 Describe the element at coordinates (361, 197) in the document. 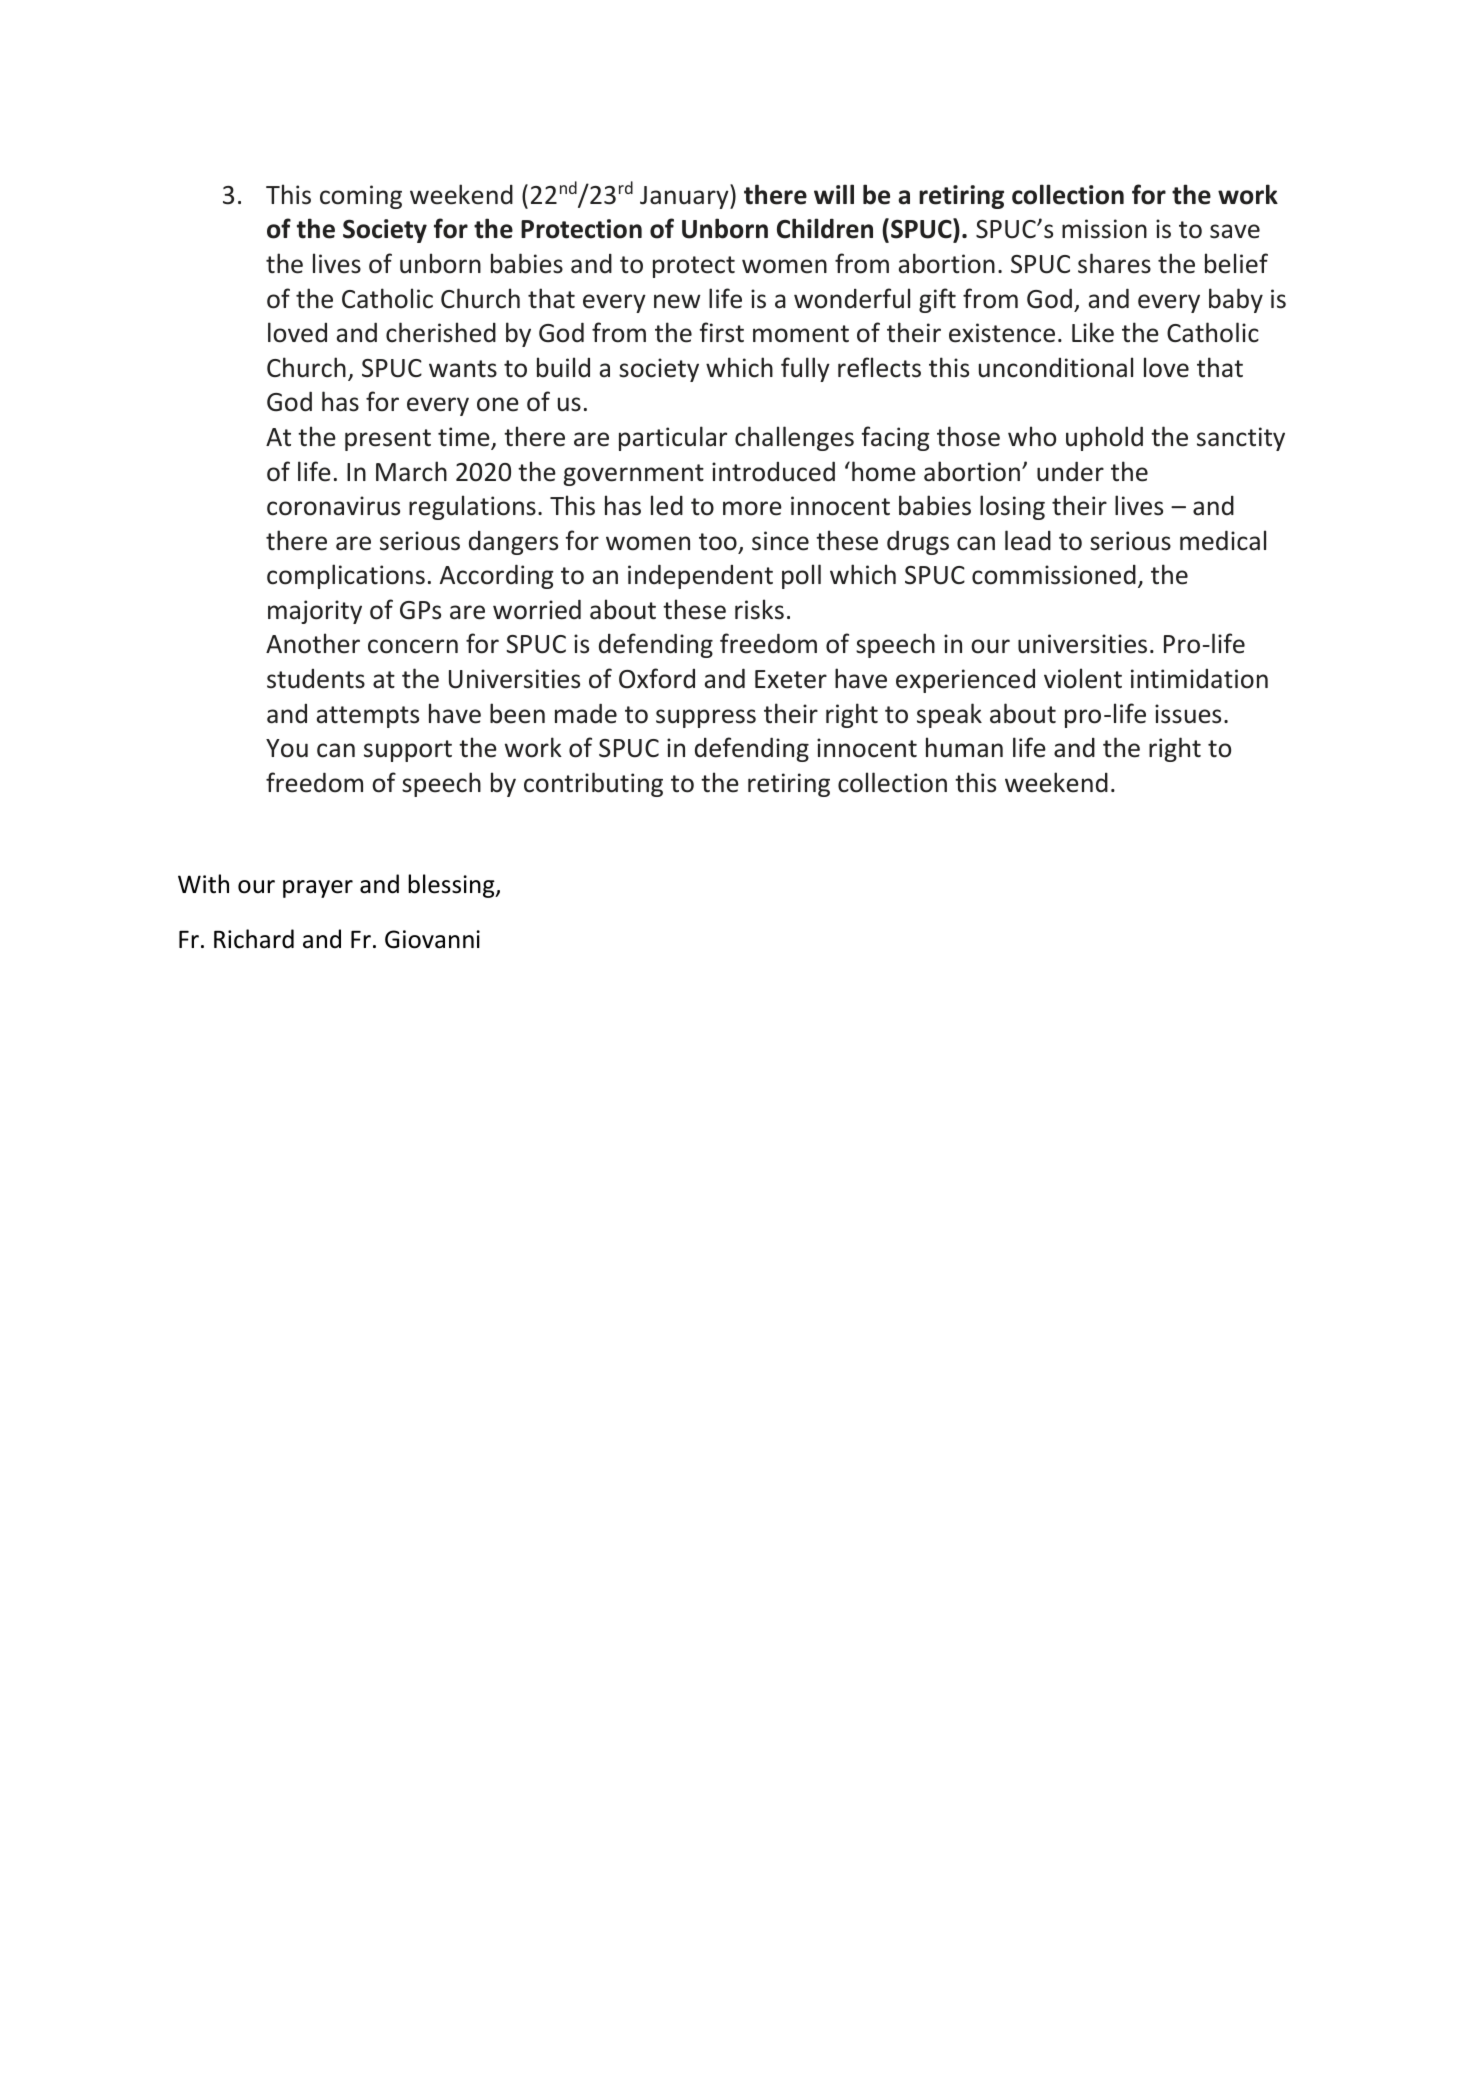

I see `coming` at that location.
